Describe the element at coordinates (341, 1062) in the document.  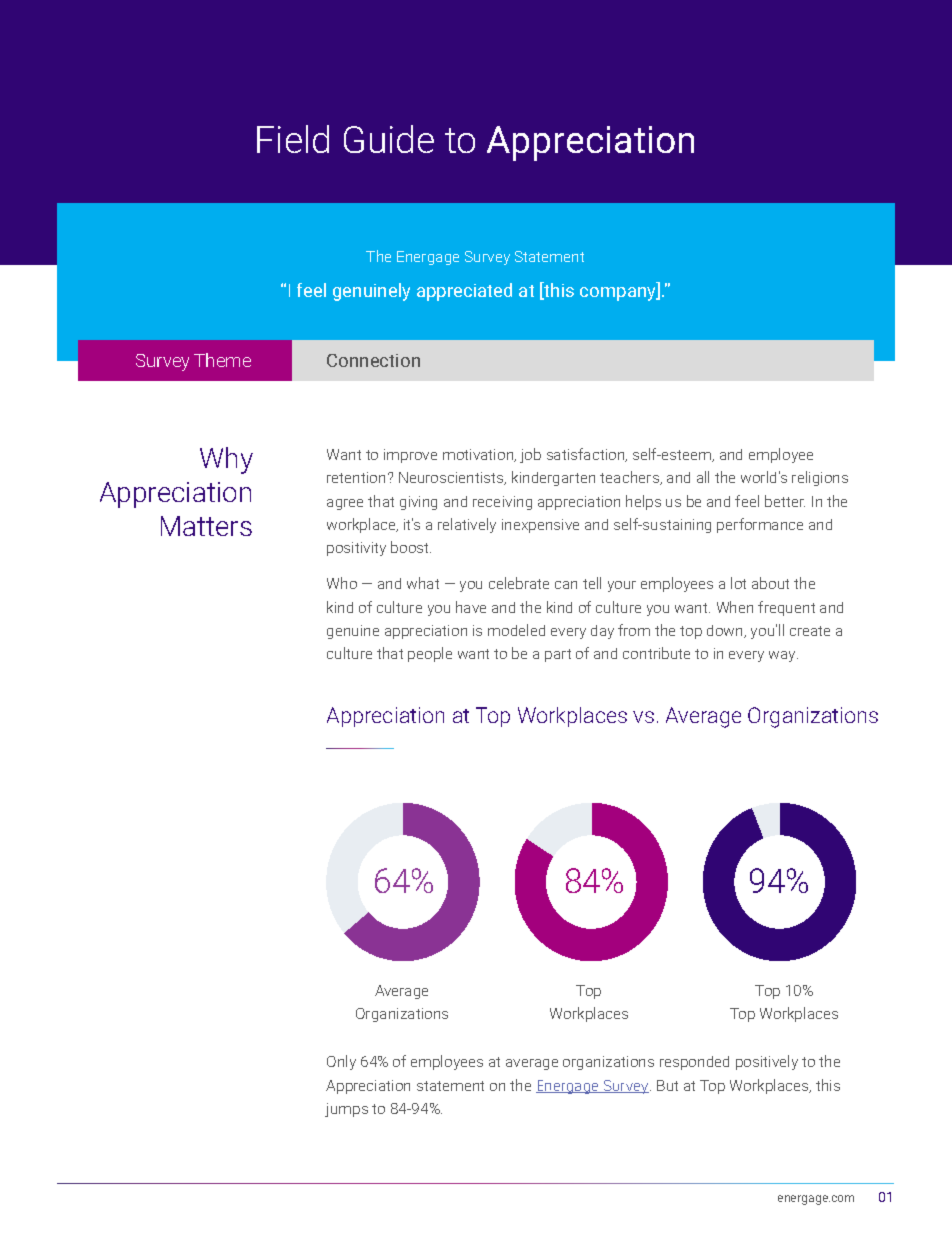
I see `Only` at that location.
